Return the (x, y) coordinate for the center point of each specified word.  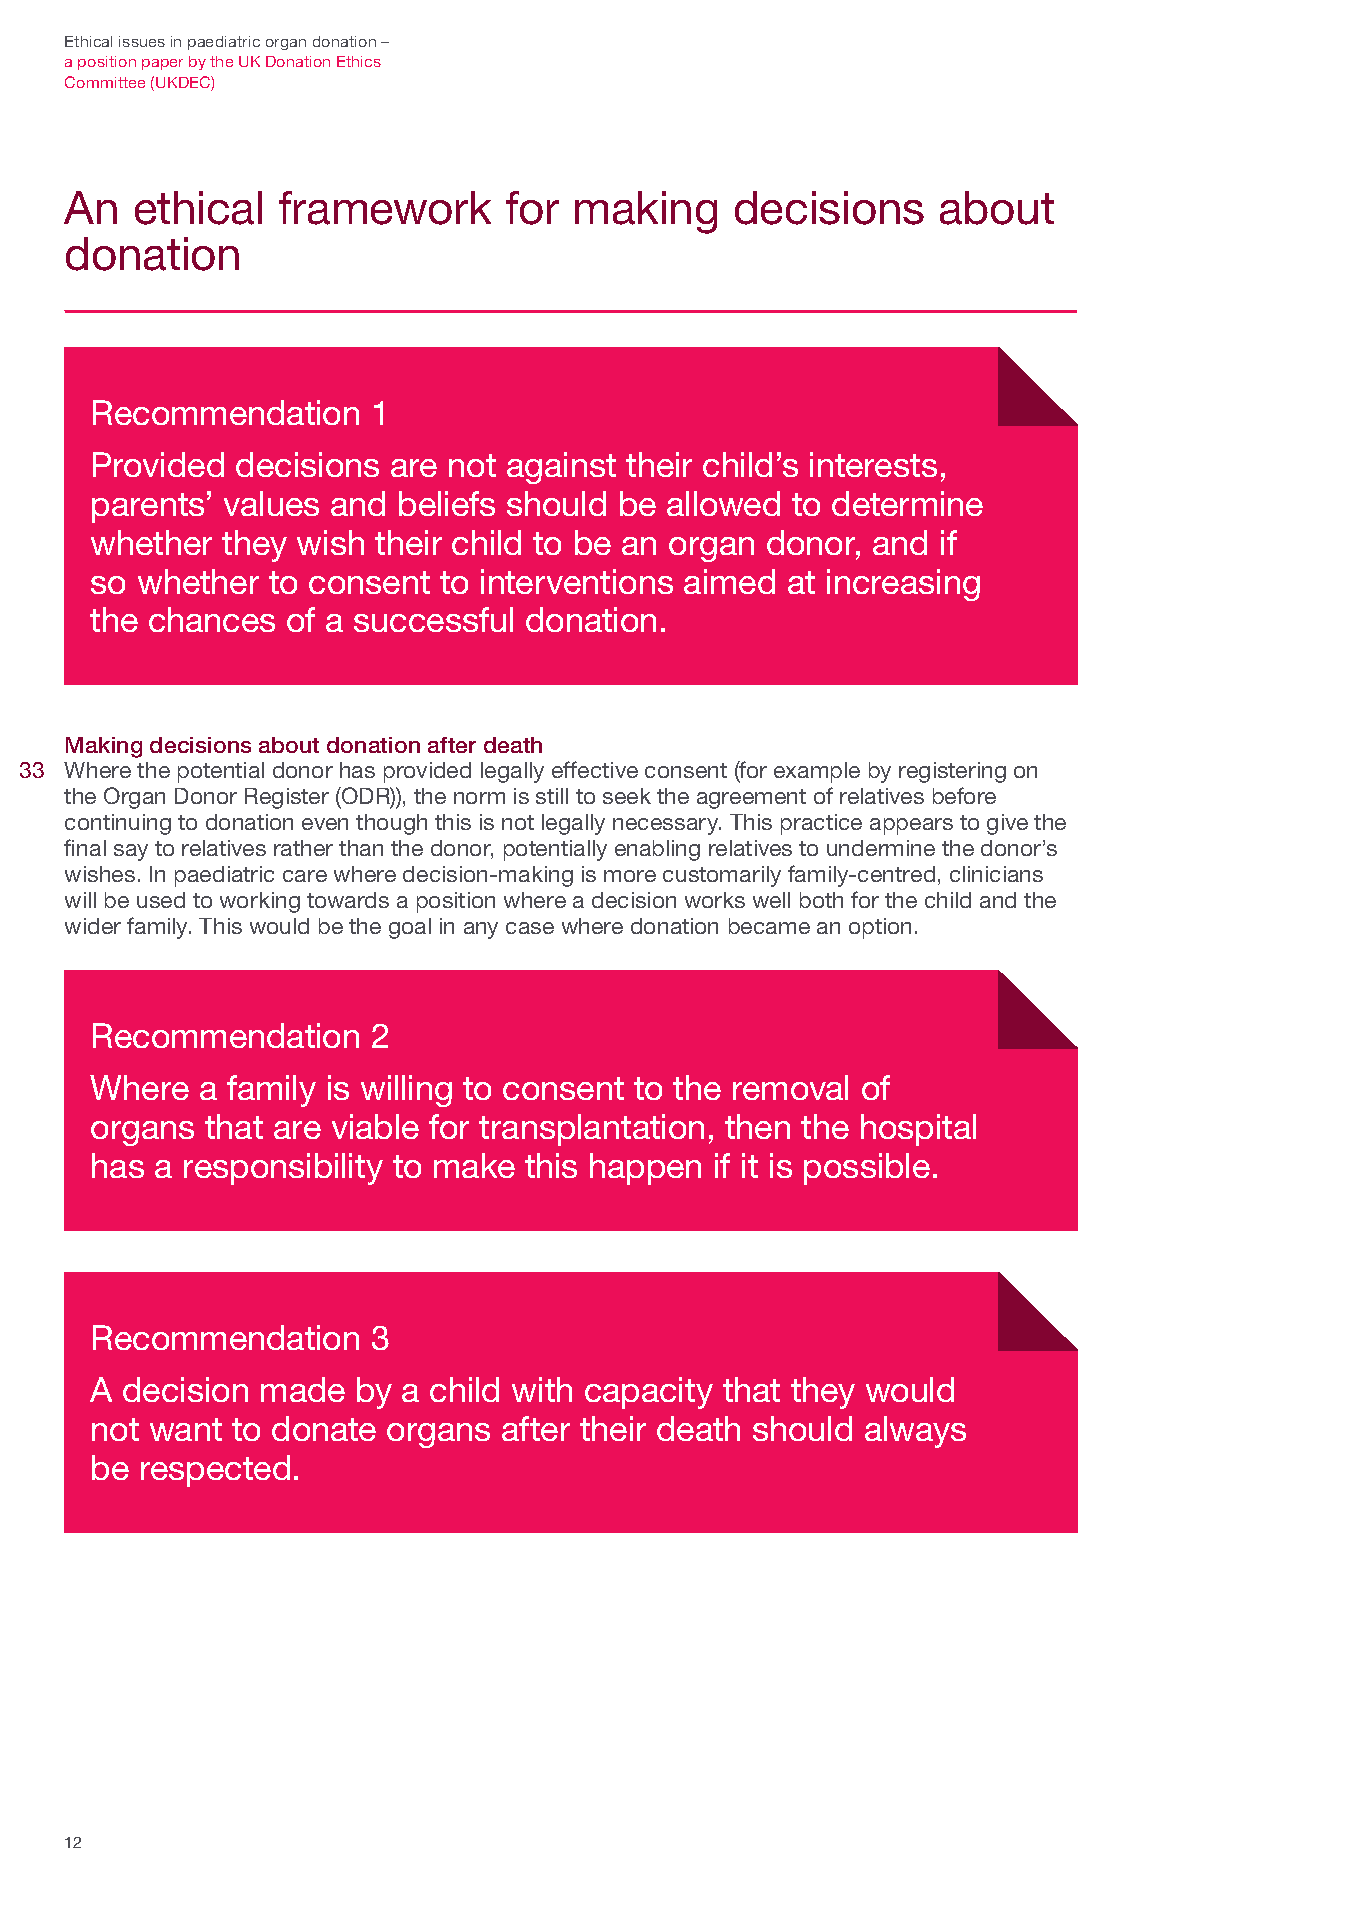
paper (162, 64)
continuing (118, 824)
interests (873, 464)
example (817, 772)
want (186, 1429)
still (552, 796)
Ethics (359, 61)
